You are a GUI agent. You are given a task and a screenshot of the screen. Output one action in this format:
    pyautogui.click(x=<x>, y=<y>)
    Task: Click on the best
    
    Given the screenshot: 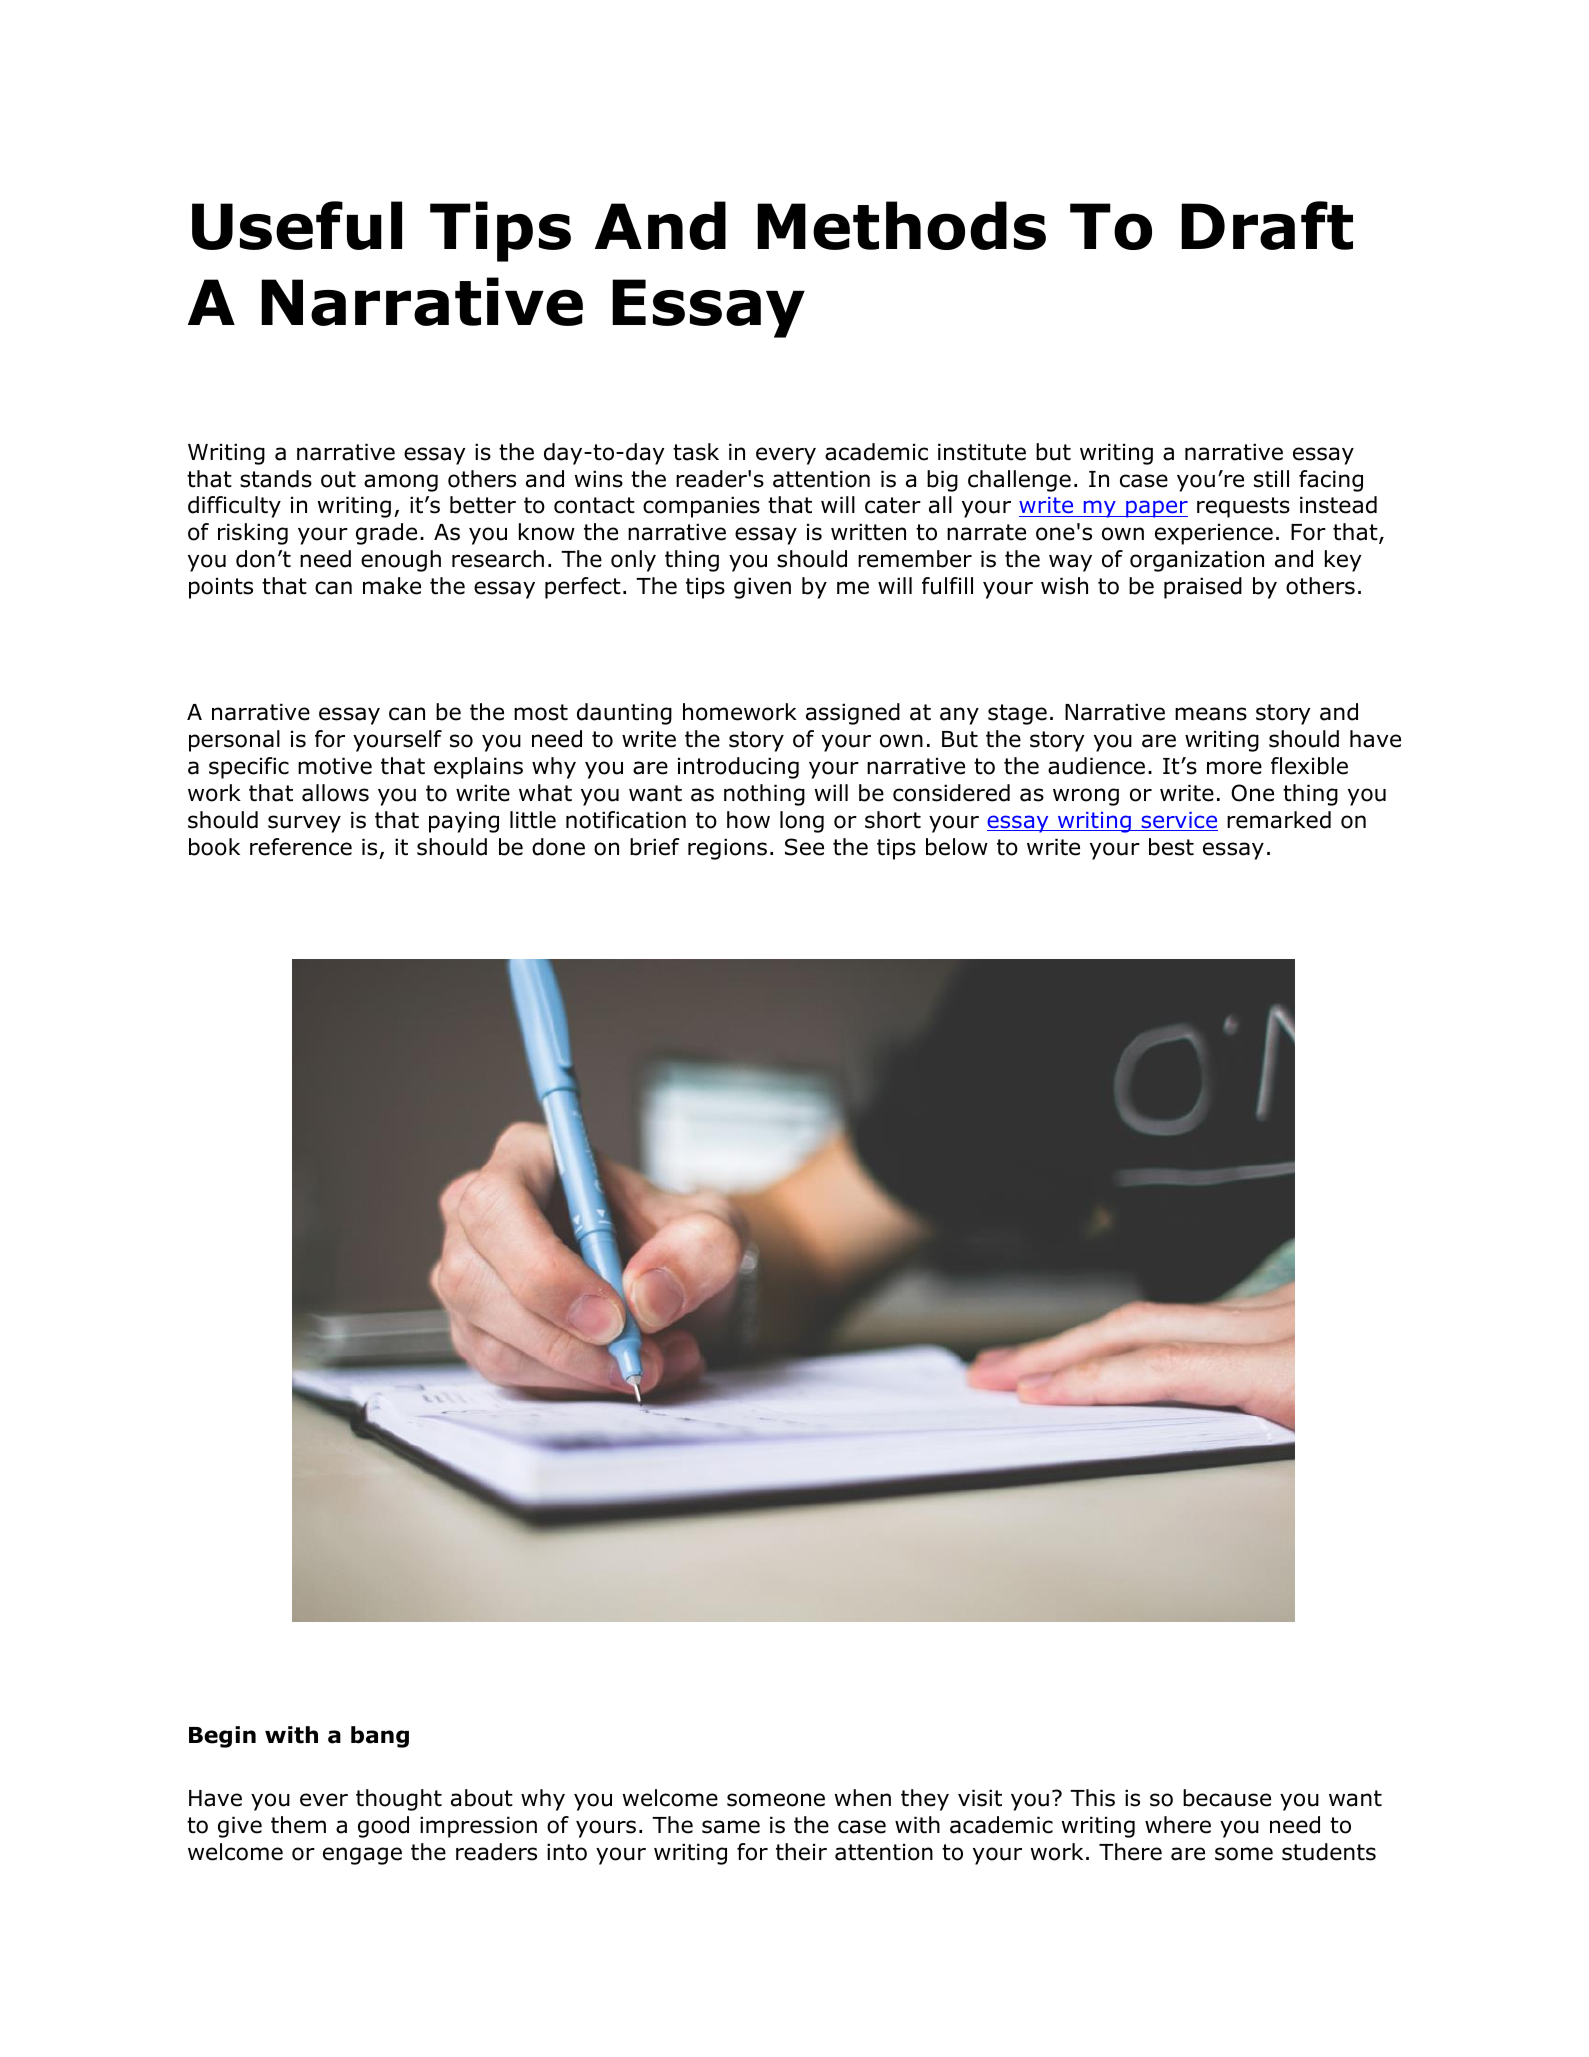 What is the action you would take?
    pyautogui.click(x=1171, y=847)
